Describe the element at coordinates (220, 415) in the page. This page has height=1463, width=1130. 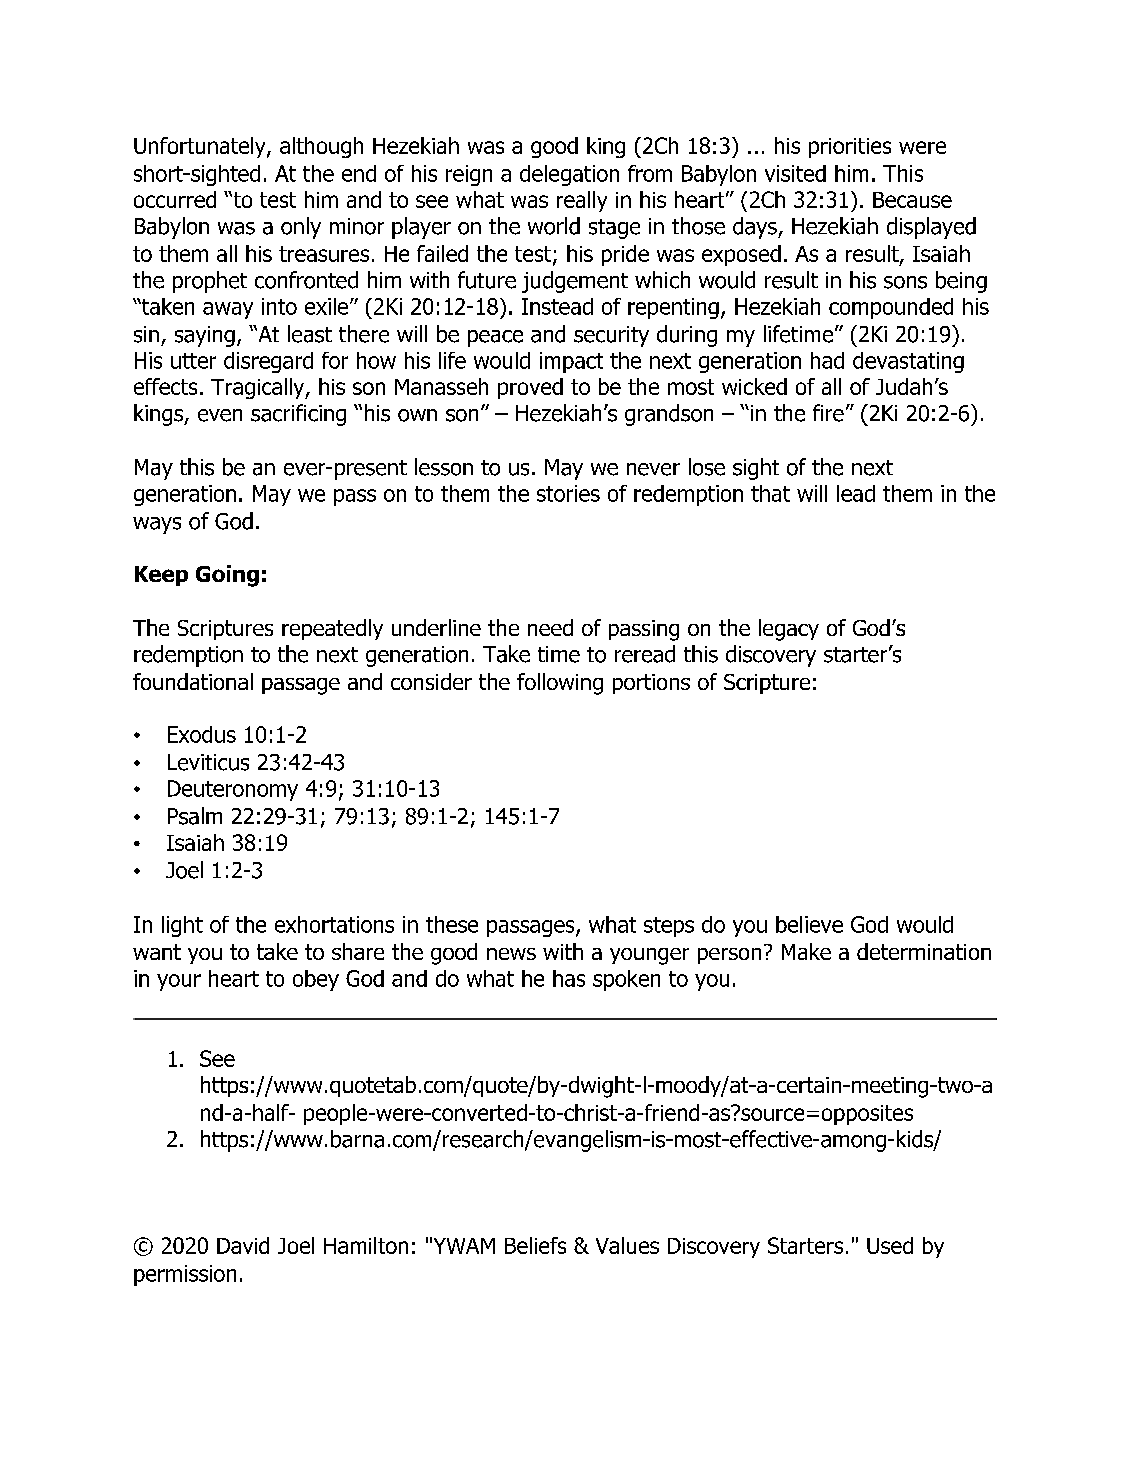
I see `even` at that location.
